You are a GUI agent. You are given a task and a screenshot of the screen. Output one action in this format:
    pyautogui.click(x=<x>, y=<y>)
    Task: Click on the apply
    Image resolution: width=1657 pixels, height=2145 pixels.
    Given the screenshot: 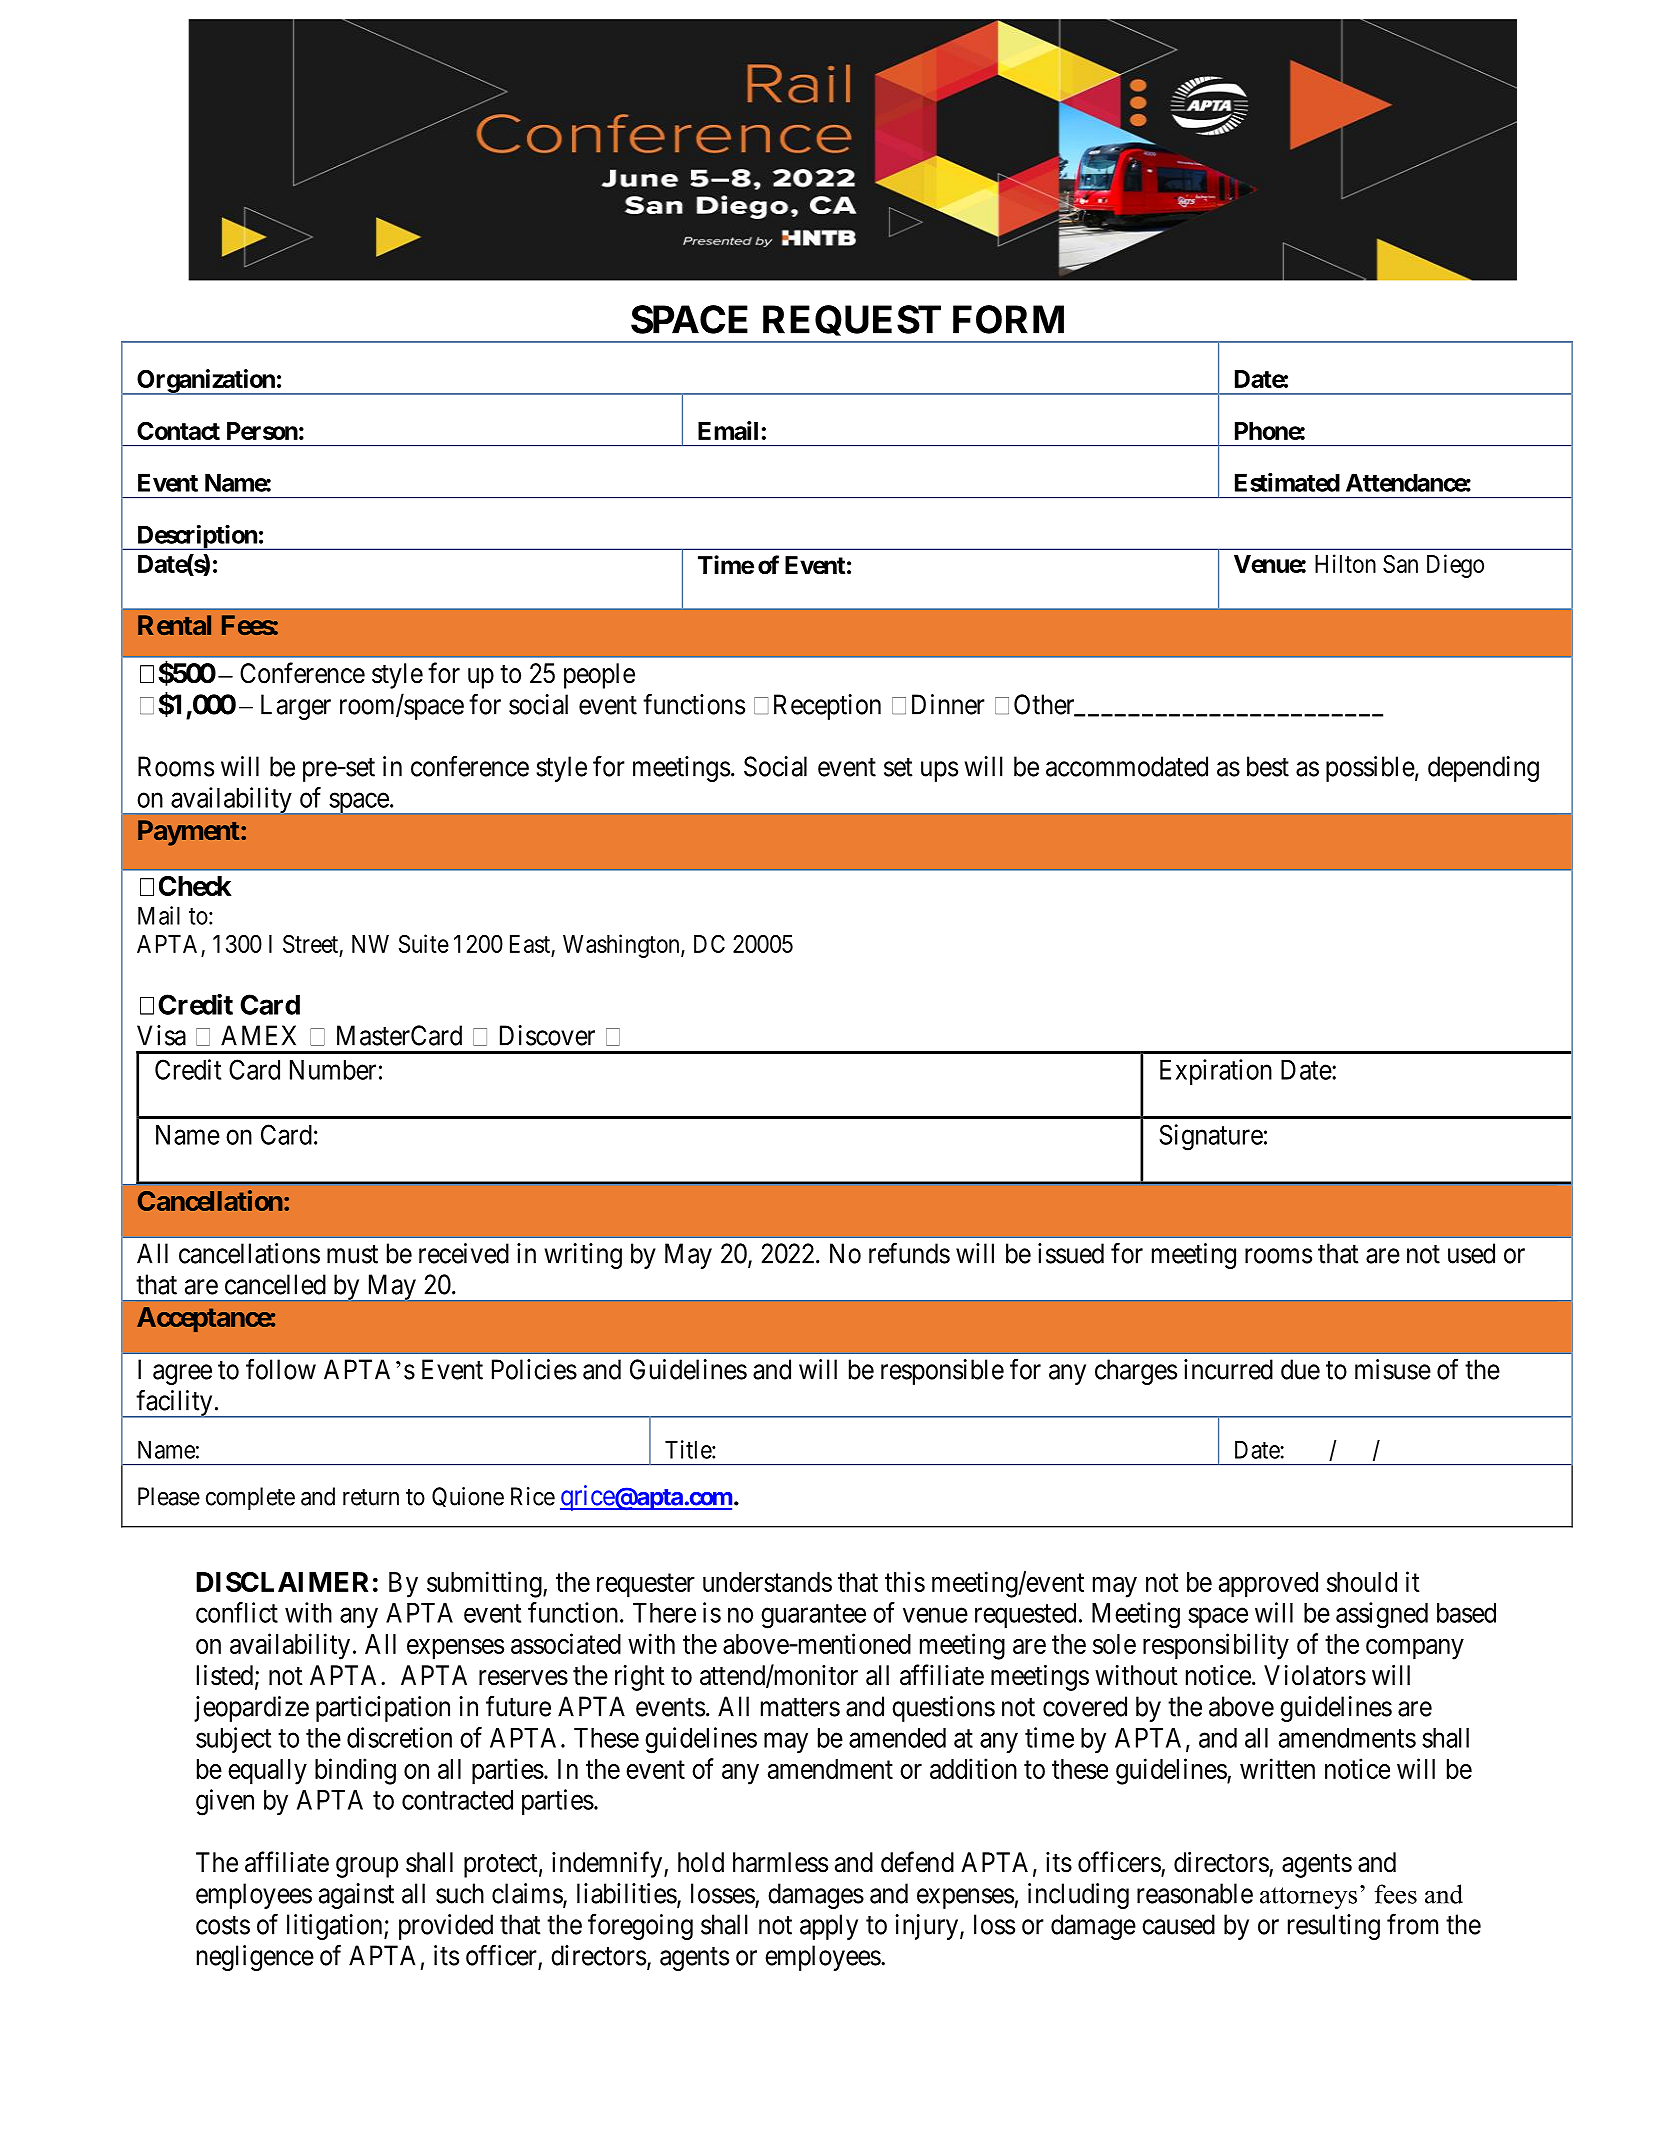 What is the action you would take?
    pyautogui.click(x=829, y=1927)
